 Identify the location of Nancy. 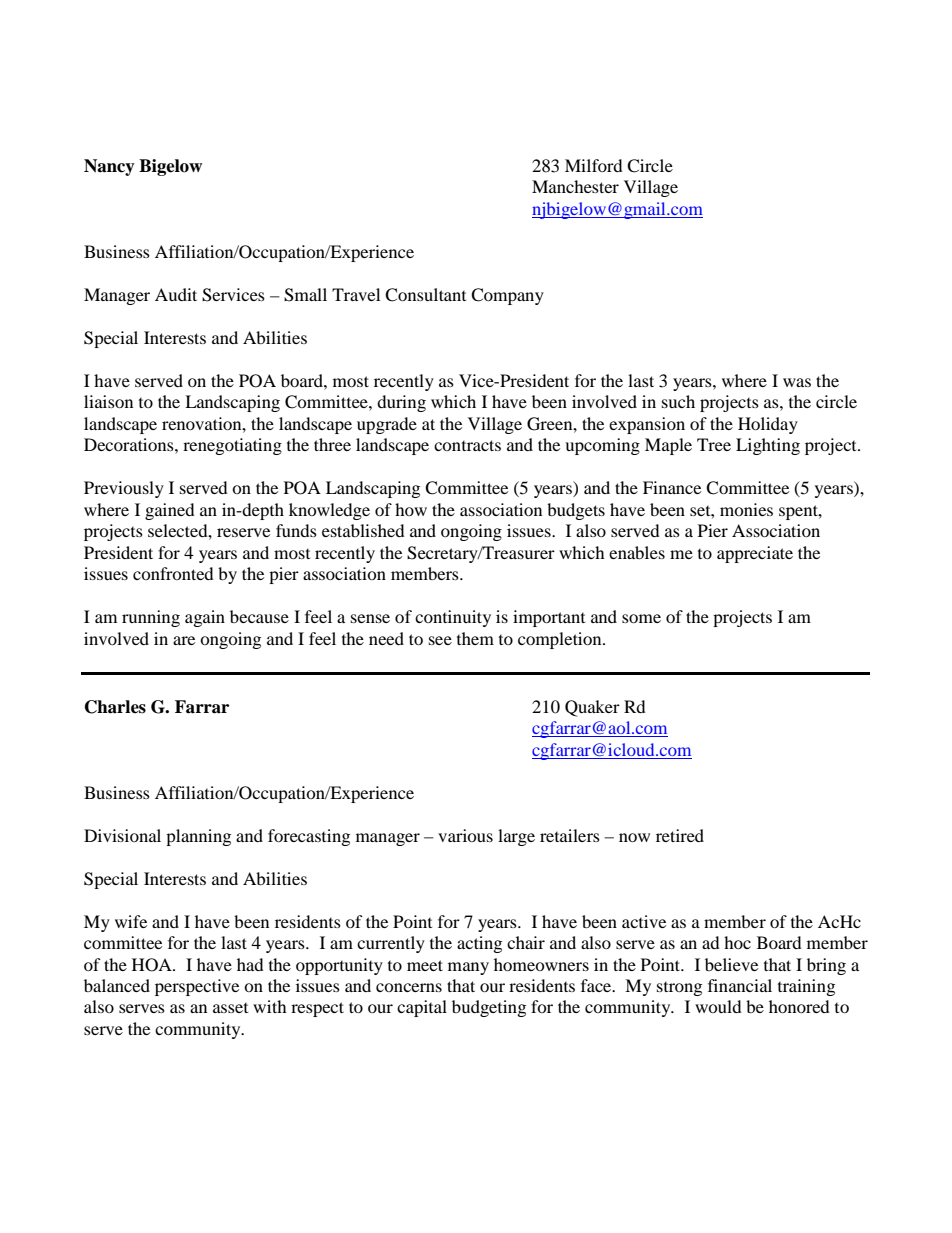
(109, 167).
